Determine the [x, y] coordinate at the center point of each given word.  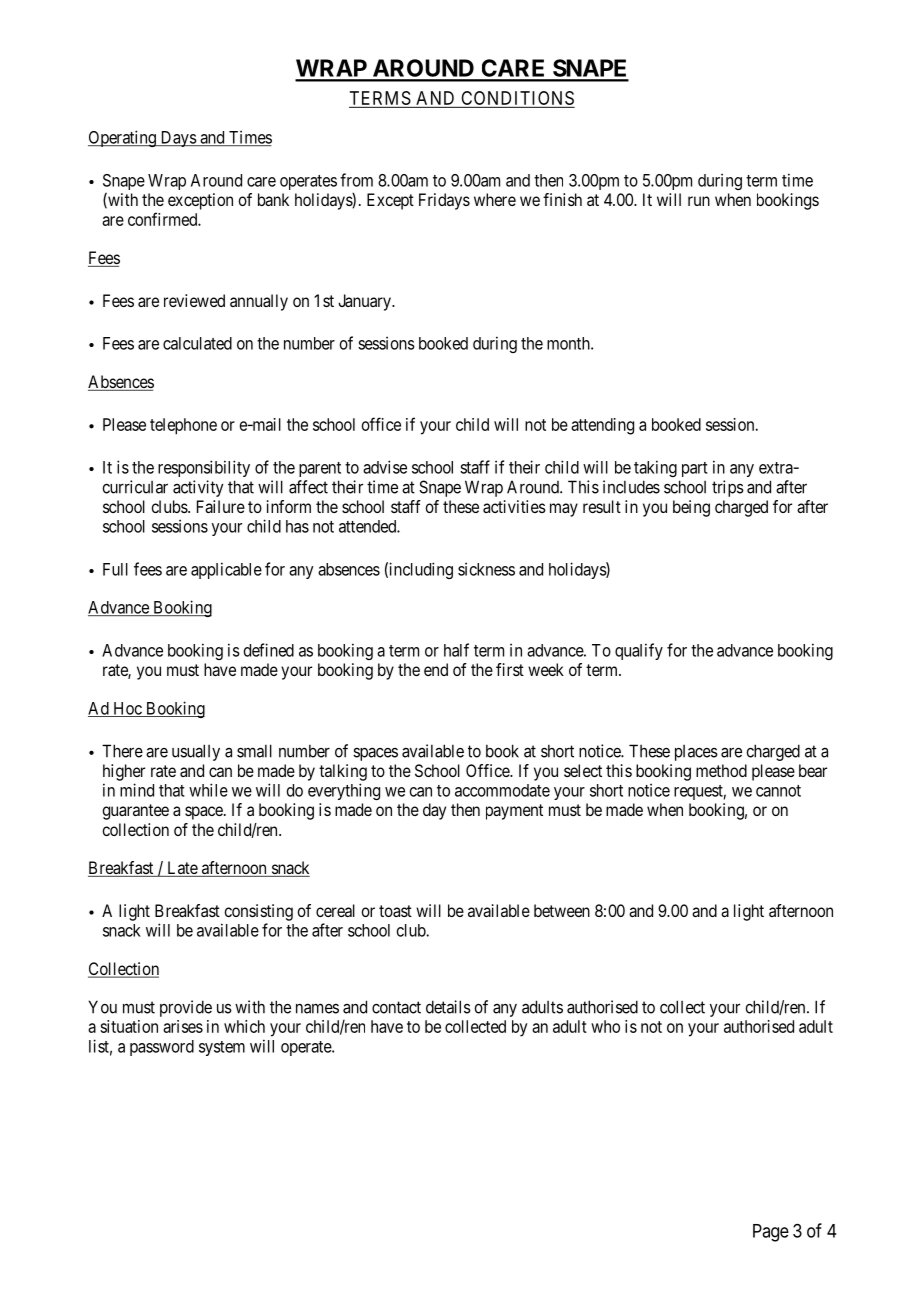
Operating [123, 138]
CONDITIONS [517, 98]
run [699, 201]
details [448, 1007]
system [222, 1048]
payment [514, 812]
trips [728, 488]
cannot [778, 791]
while [208, 790]
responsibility [204, 468]
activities [514, 506]
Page [771, 1233]
